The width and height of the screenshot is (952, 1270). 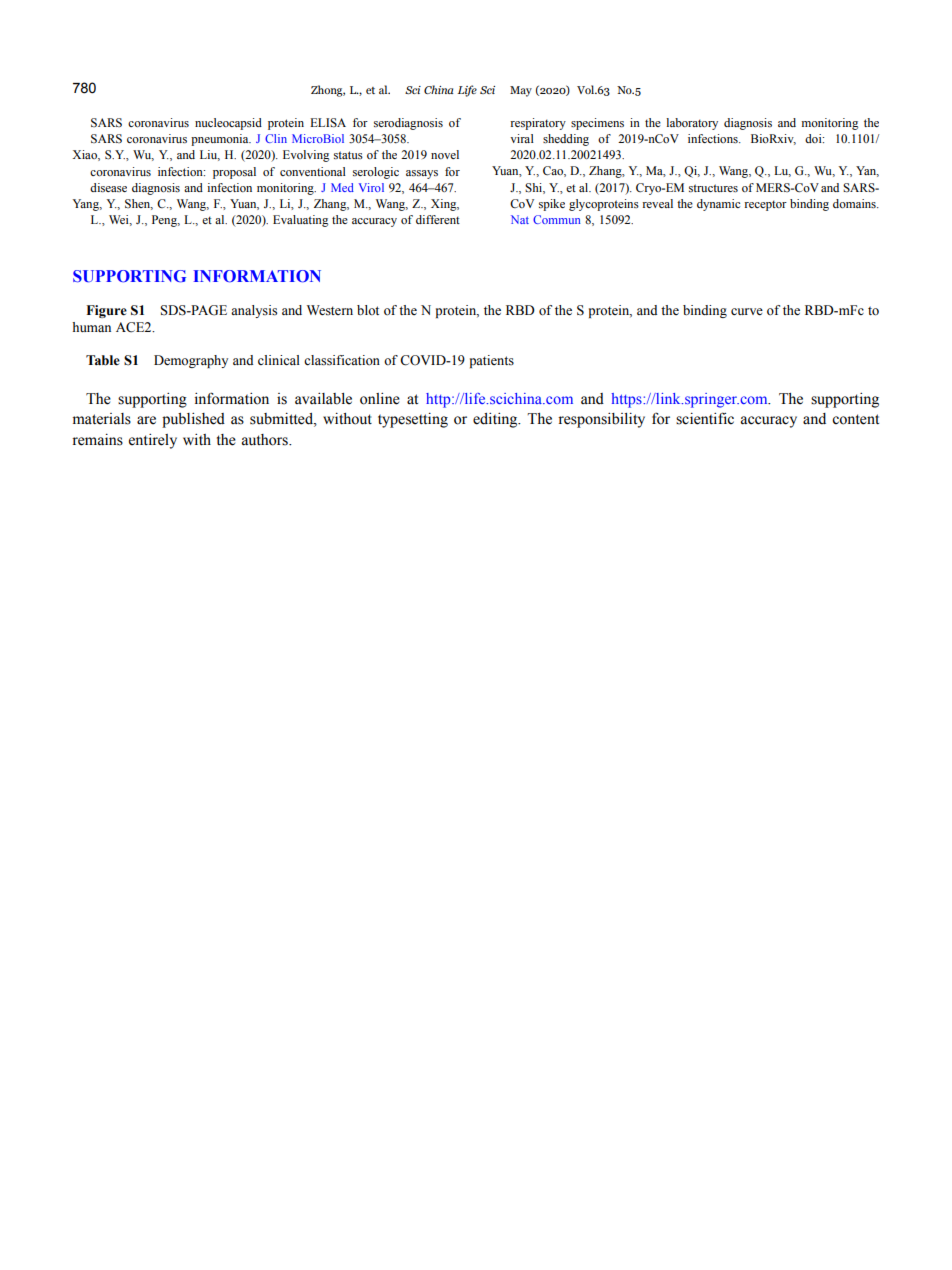 What do you see at coordinates (422, 174) in the screenshot?
I see `assays` at bounding box center [422, 174].
